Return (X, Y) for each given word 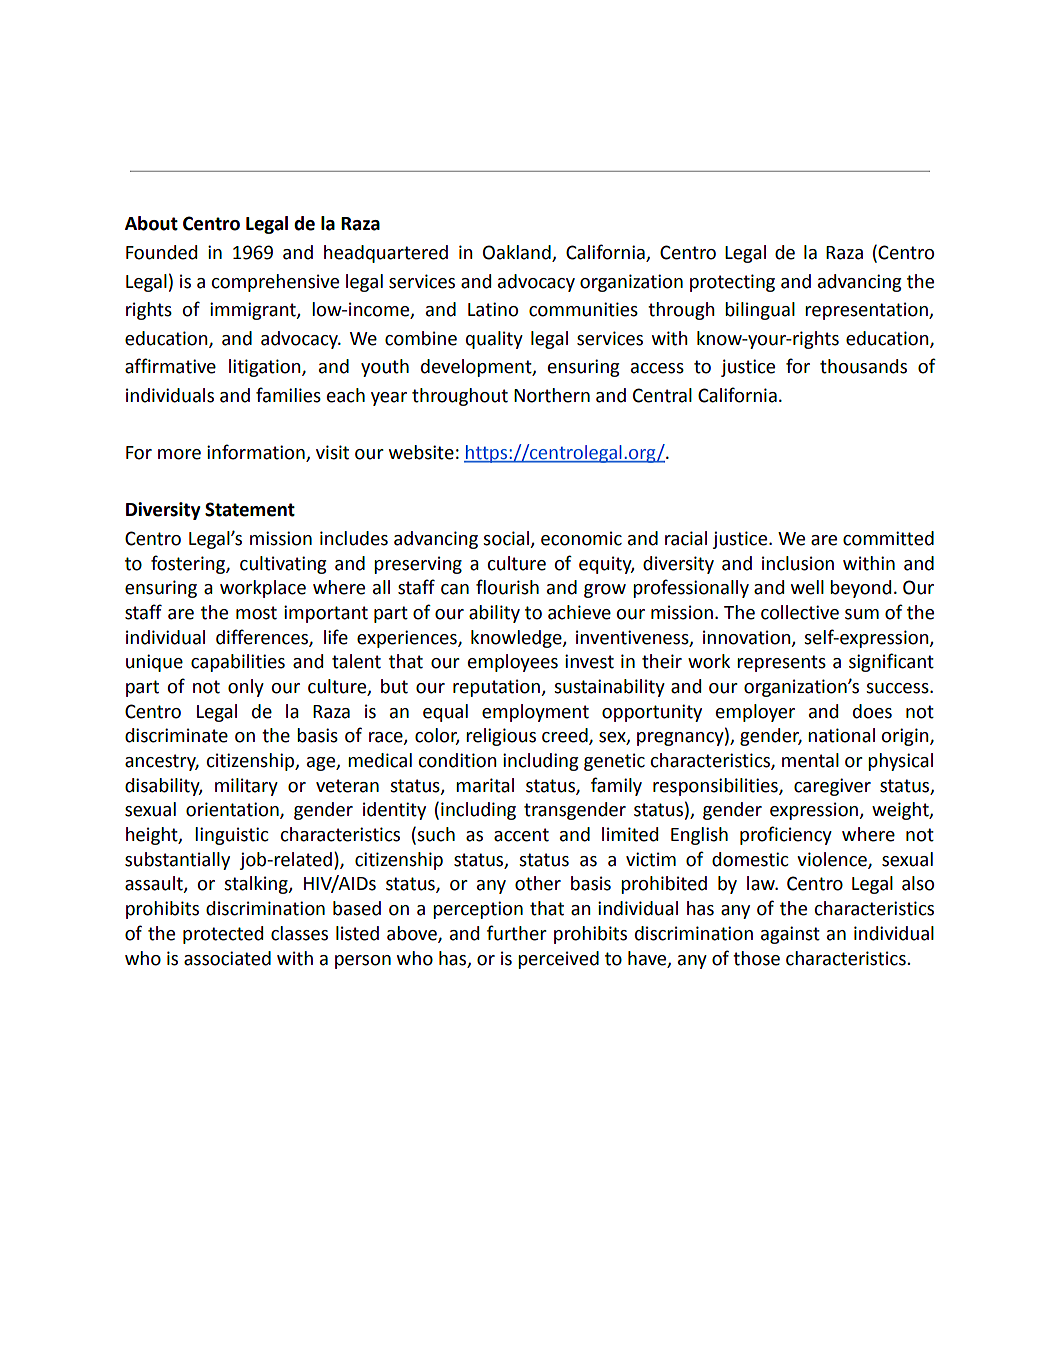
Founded (161, 252)
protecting (732, 283)
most (256, 613)
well (807, 587)
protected (223, 935)
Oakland (518, 253)
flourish (507, 587)
